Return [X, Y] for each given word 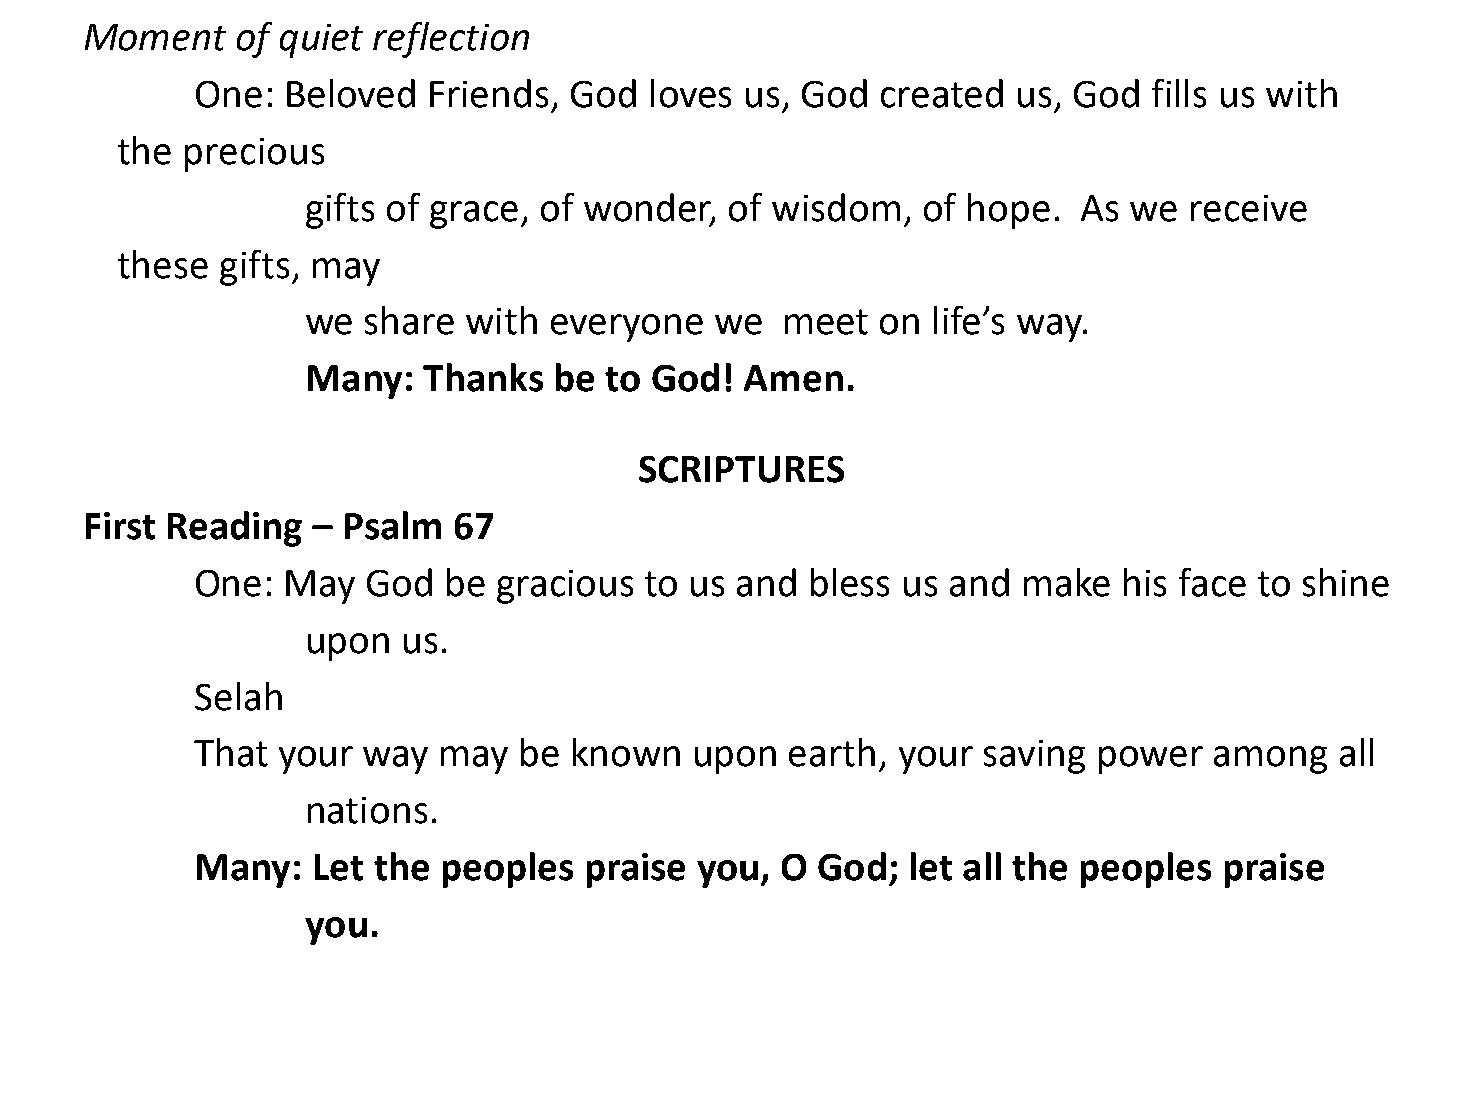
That [231, 752]
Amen [793, 378]
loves [691, 93]
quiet [321, 41]
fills [1179, 93]
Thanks [483, 377]
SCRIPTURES [741, 469]
